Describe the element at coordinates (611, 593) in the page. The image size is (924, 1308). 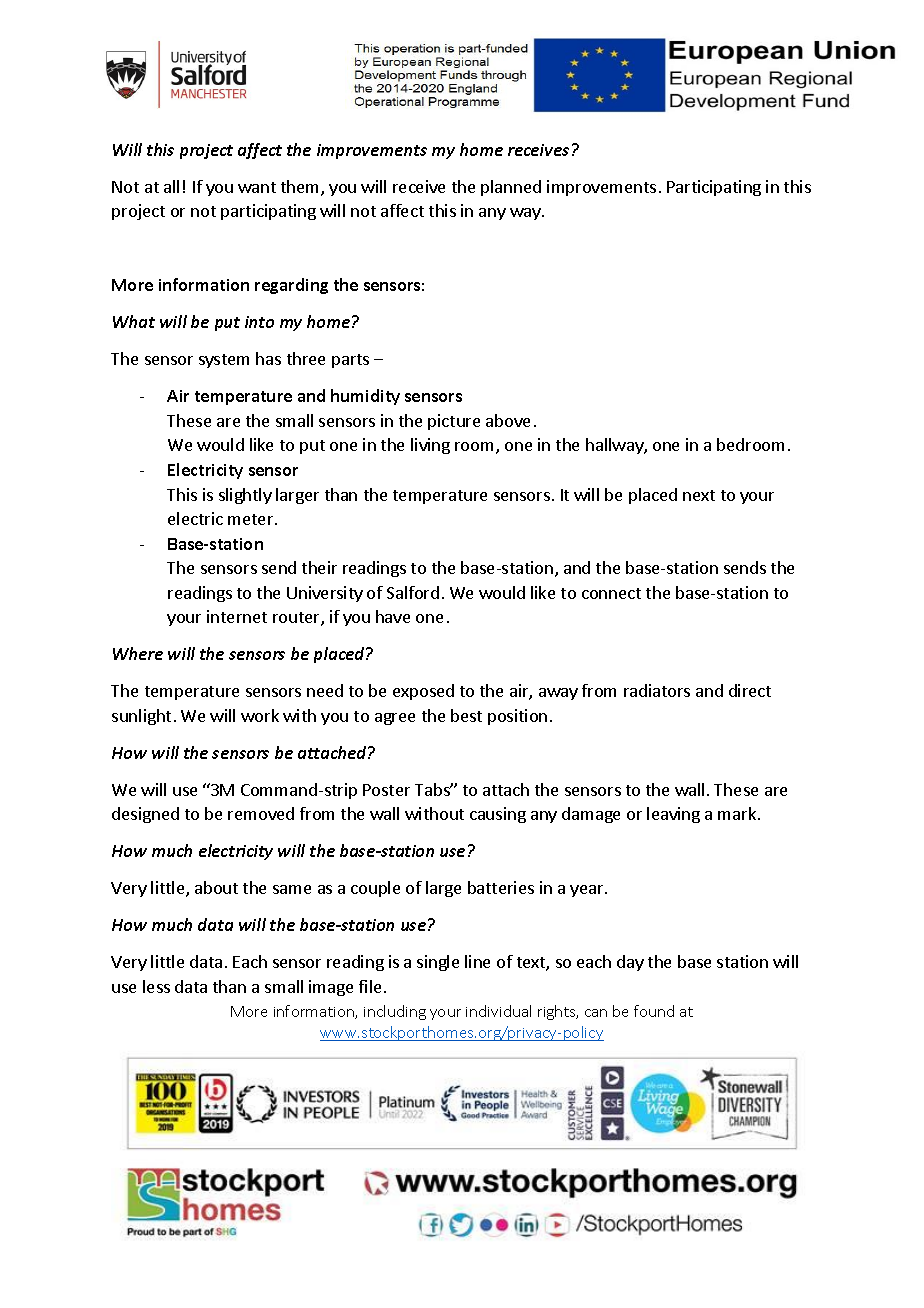
I see `connect` at that location.
